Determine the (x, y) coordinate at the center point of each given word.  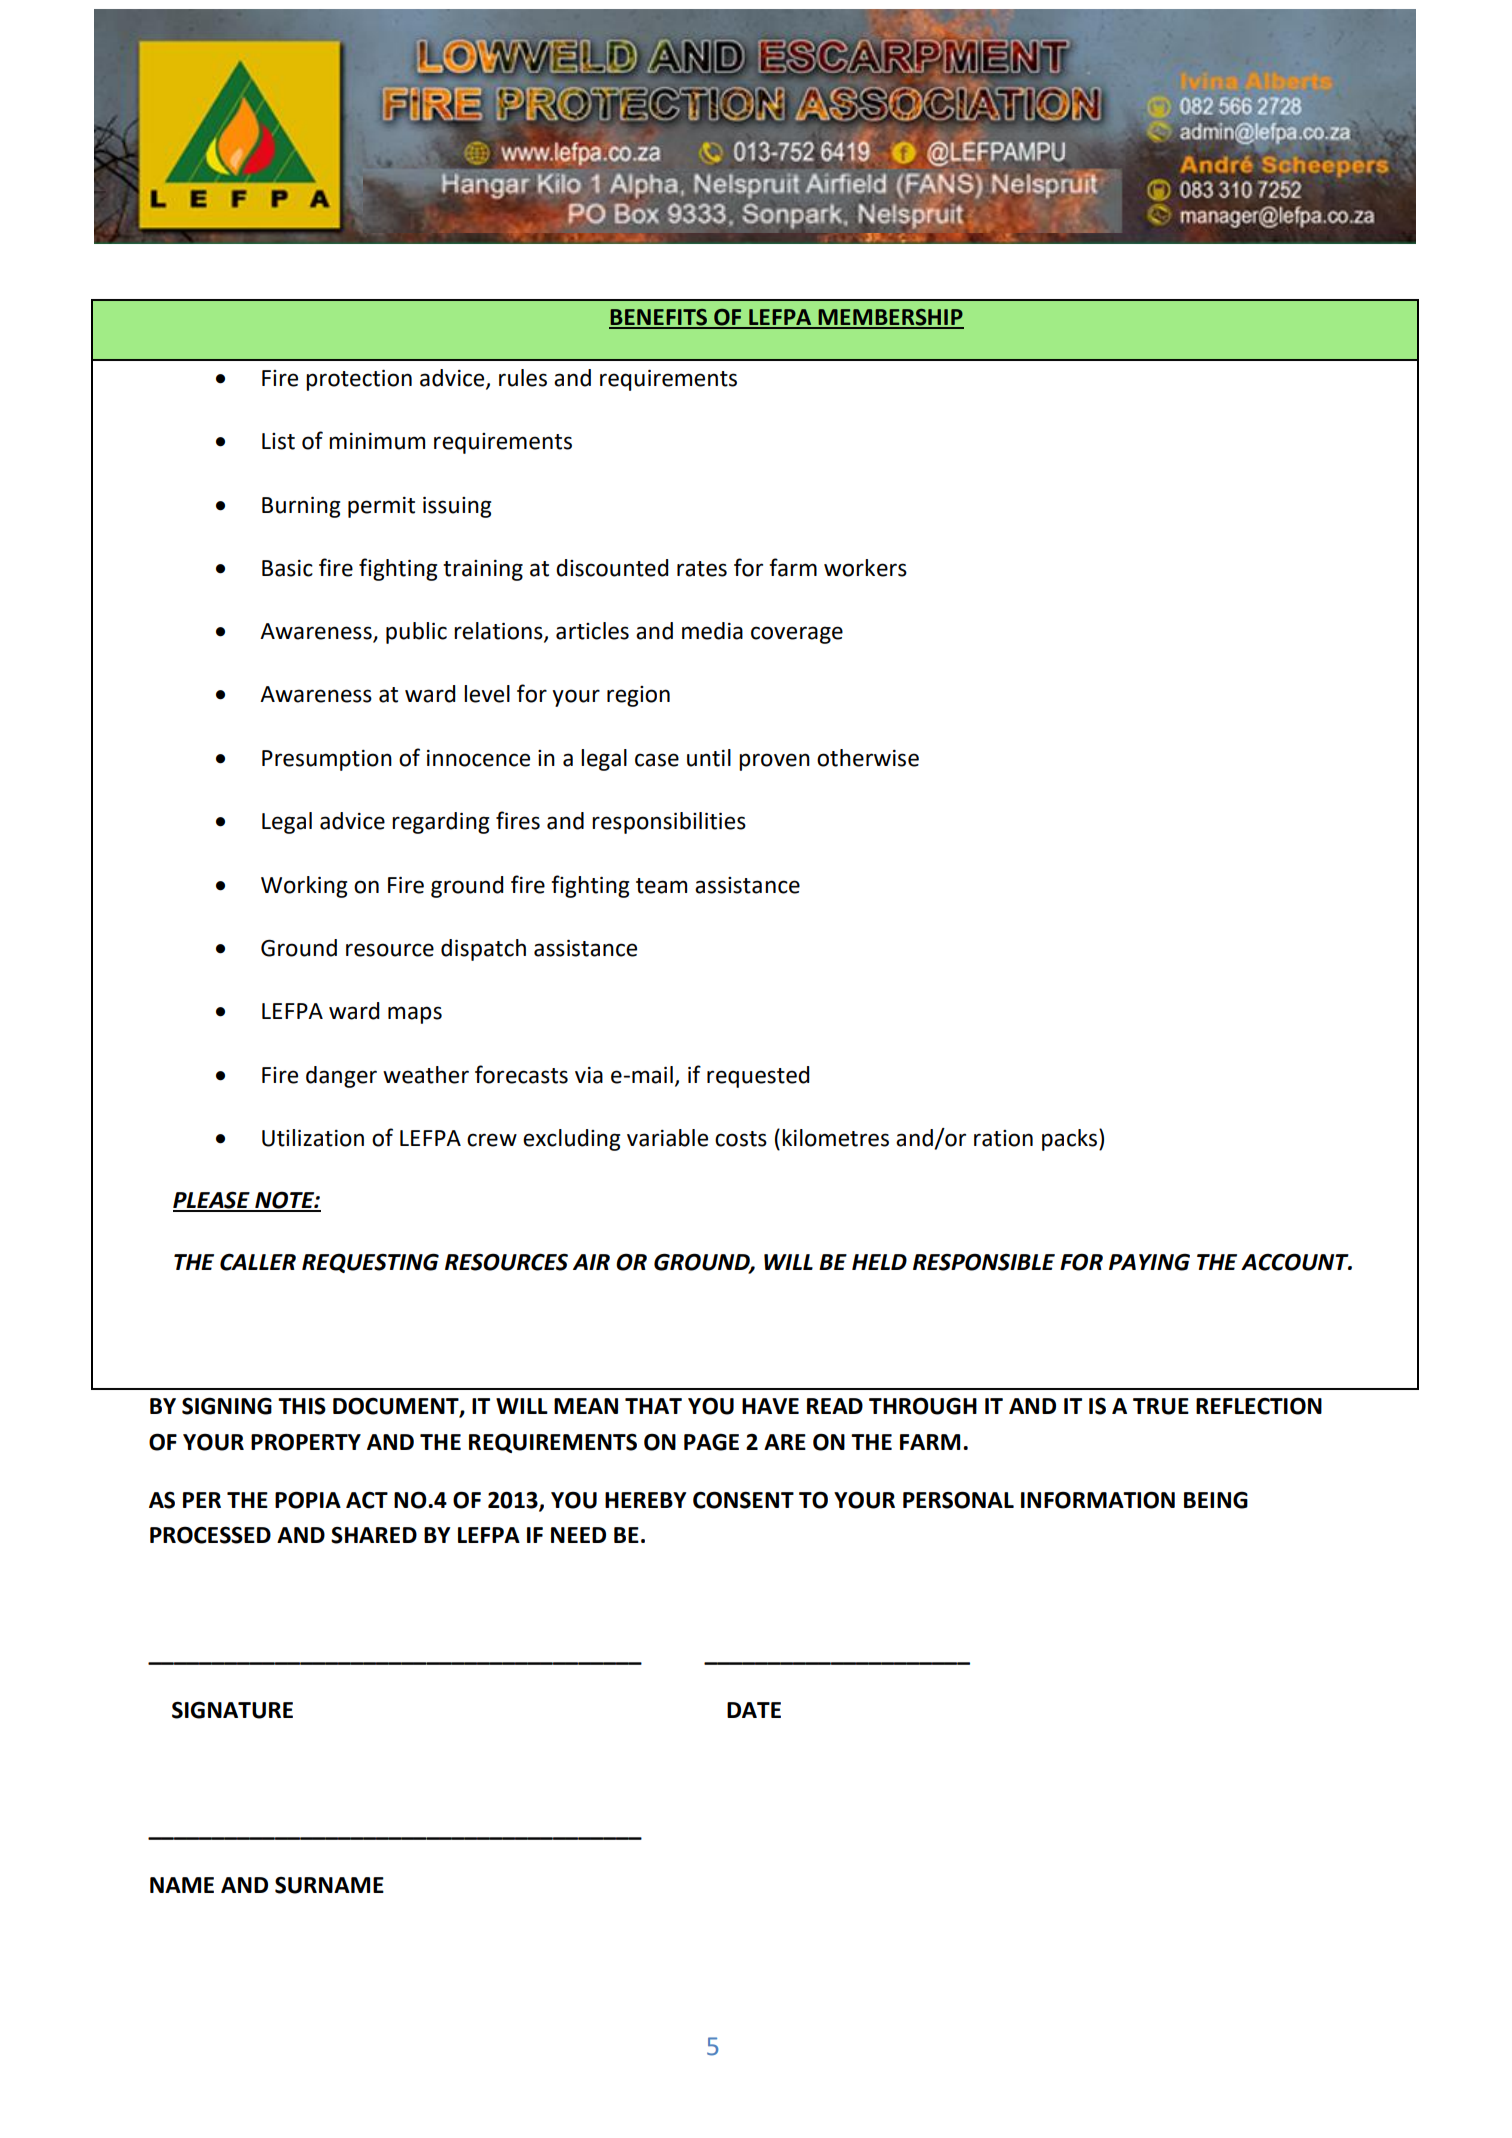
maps (415, 1015)
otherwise (868, 758)
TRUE (1161, 1406)
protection (359, 380)
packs (1069, 1140)
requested (758, 1077)
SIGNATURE (232, 1710)
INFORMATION (1098, 1500)
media (712, 631)
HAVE (770, 1406)
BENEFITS (659, 318)
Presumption (327, 760)
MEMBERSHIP (890, 318)
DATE (754, 1710)
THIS (302, 1406)
